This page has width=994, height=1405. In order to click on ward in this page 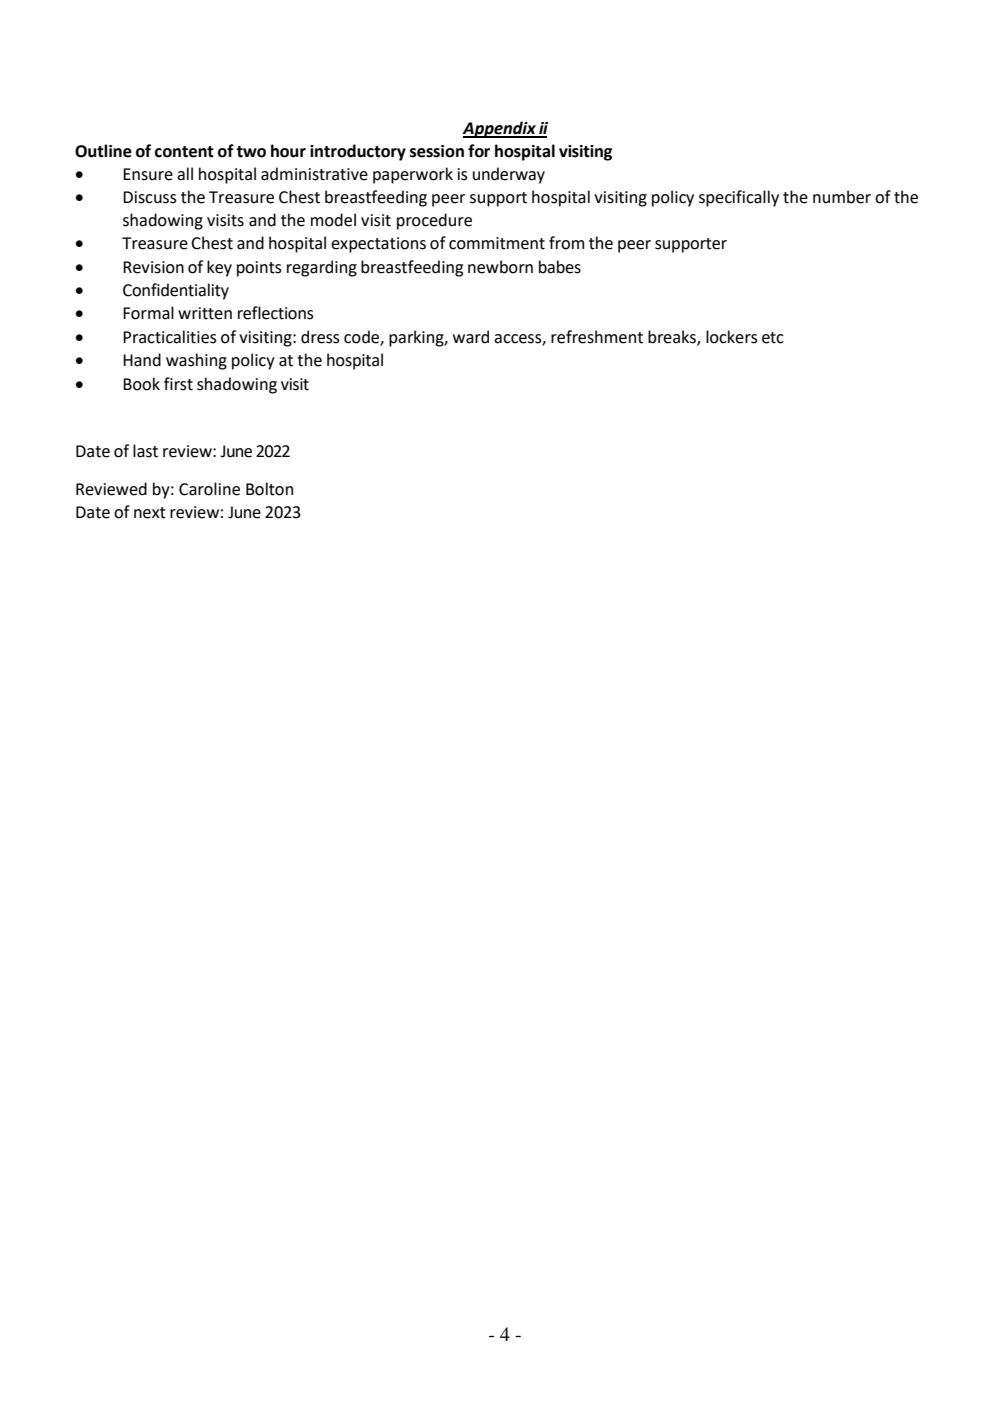, I will do `click(471, 337)`.
